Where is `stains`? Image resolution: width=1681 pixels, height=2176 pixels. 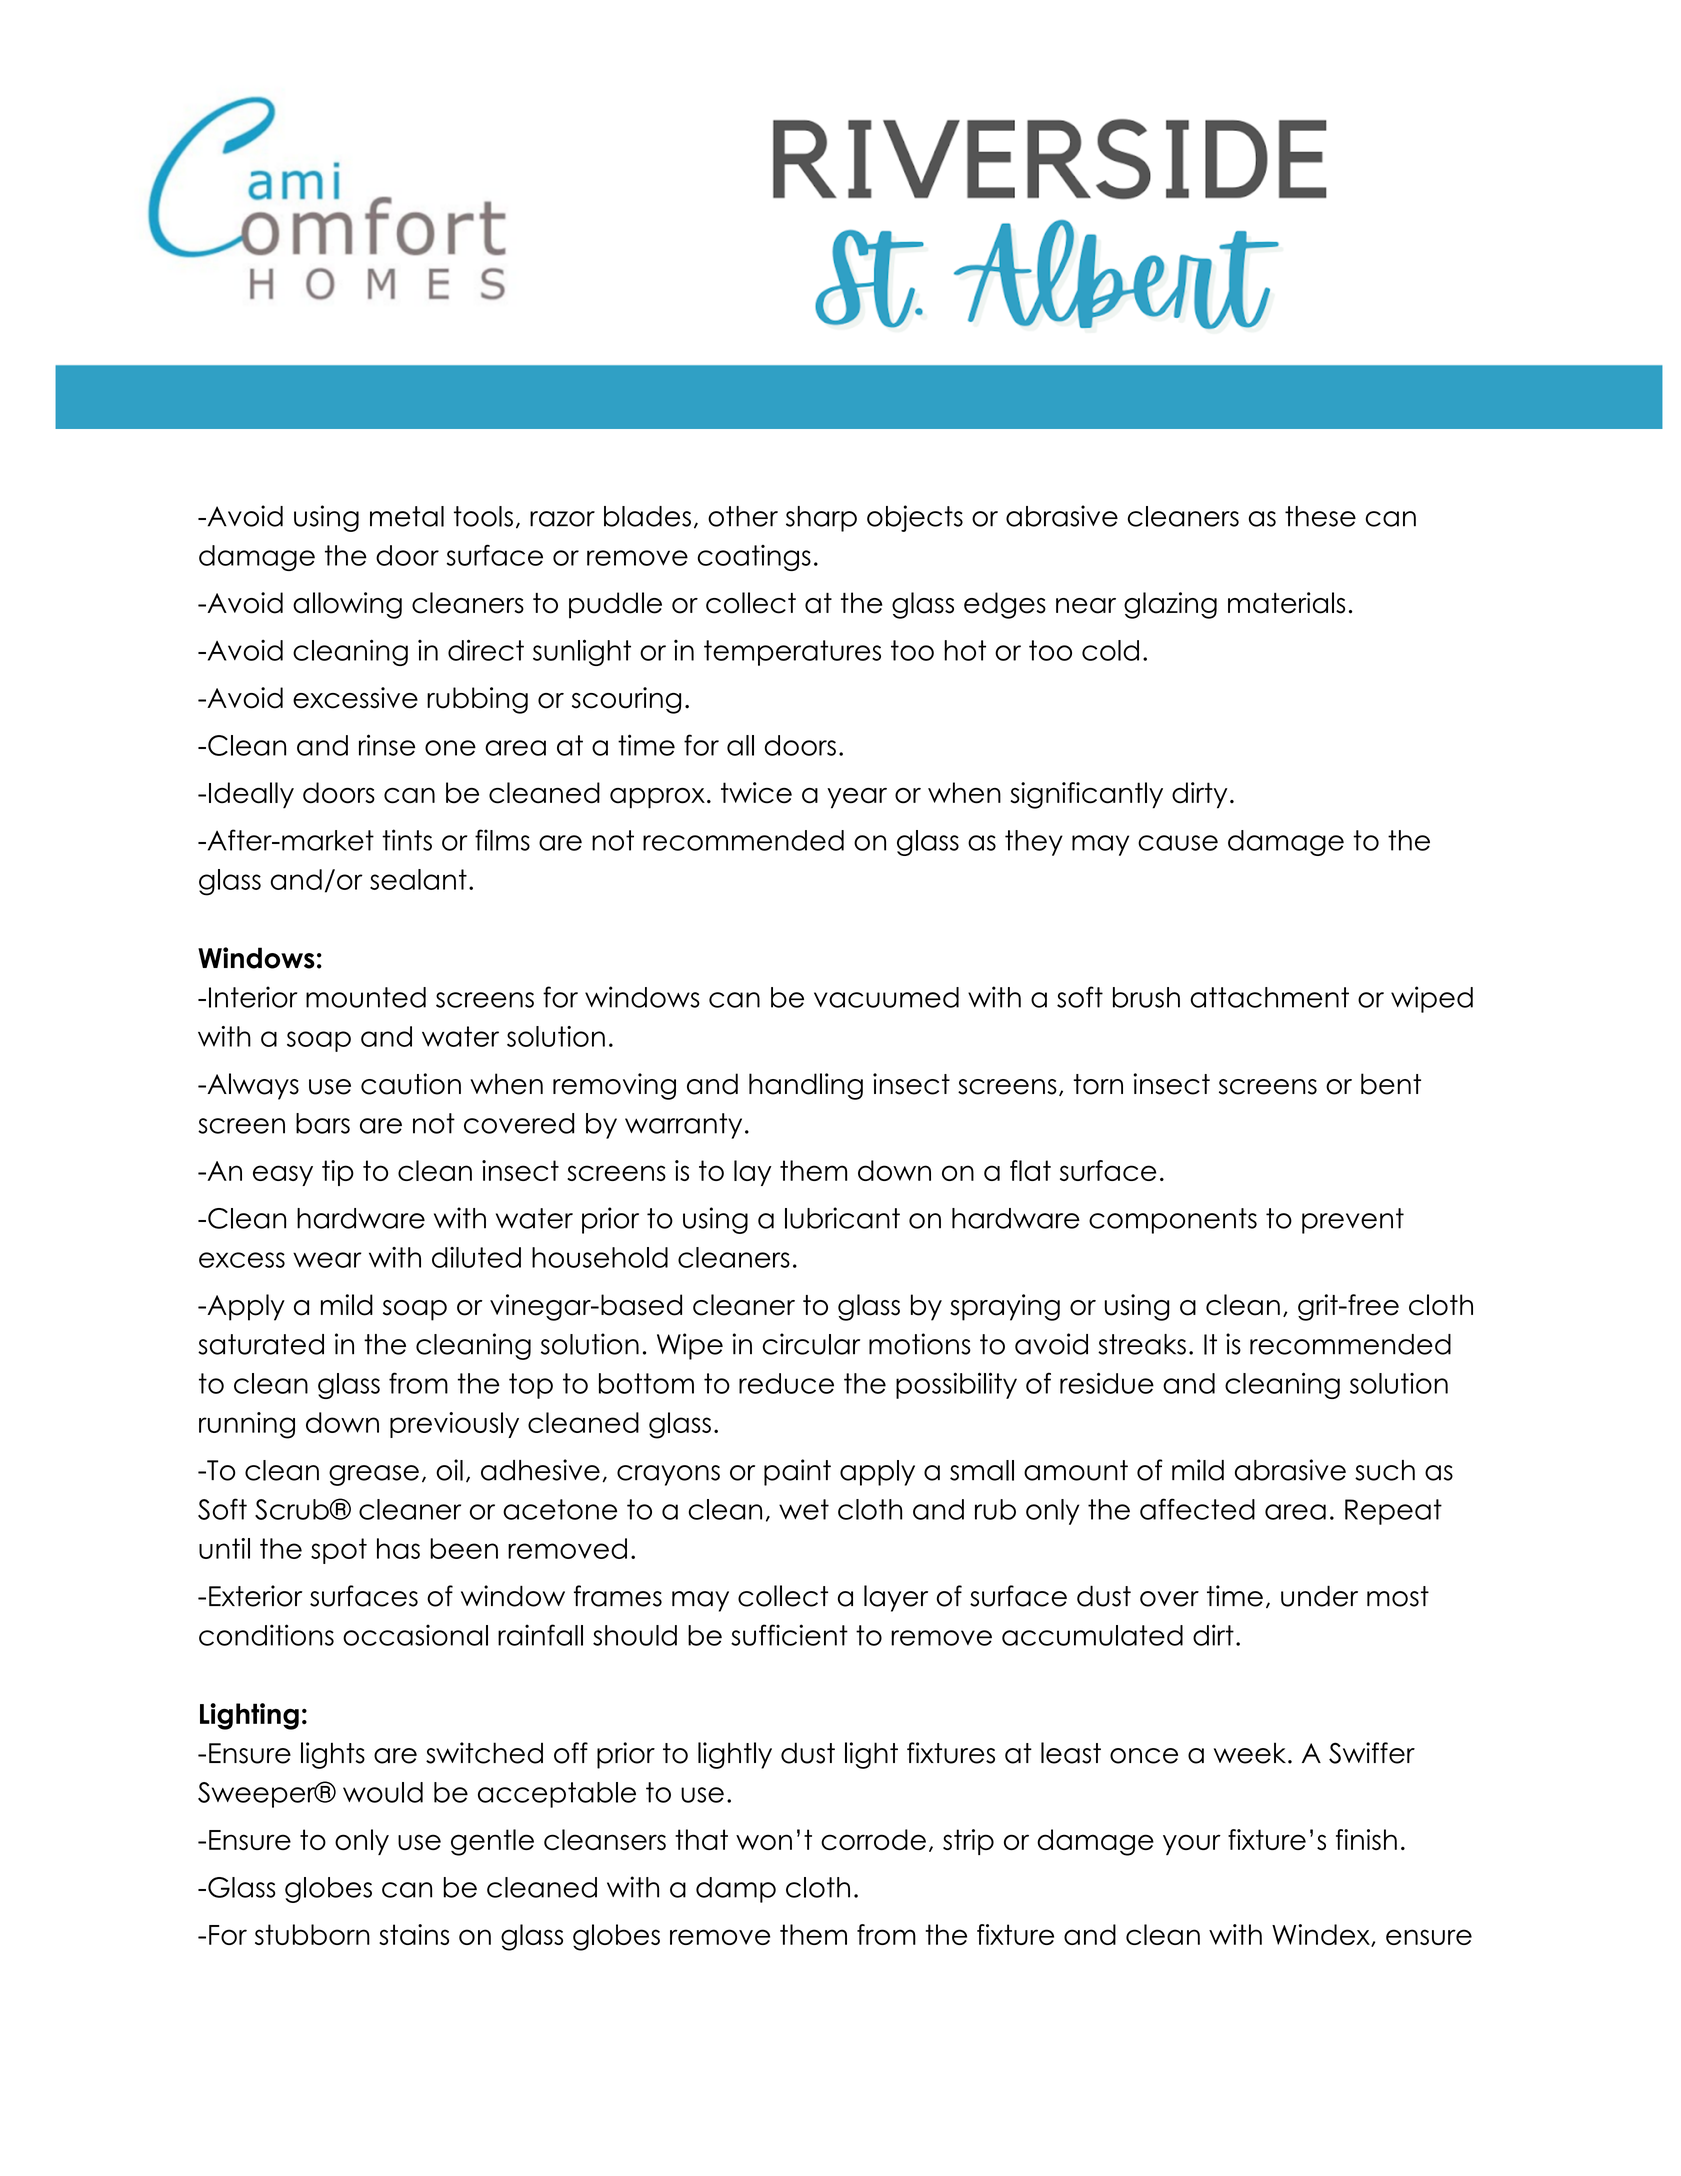 stains is located at coordinates (414, 1934).
